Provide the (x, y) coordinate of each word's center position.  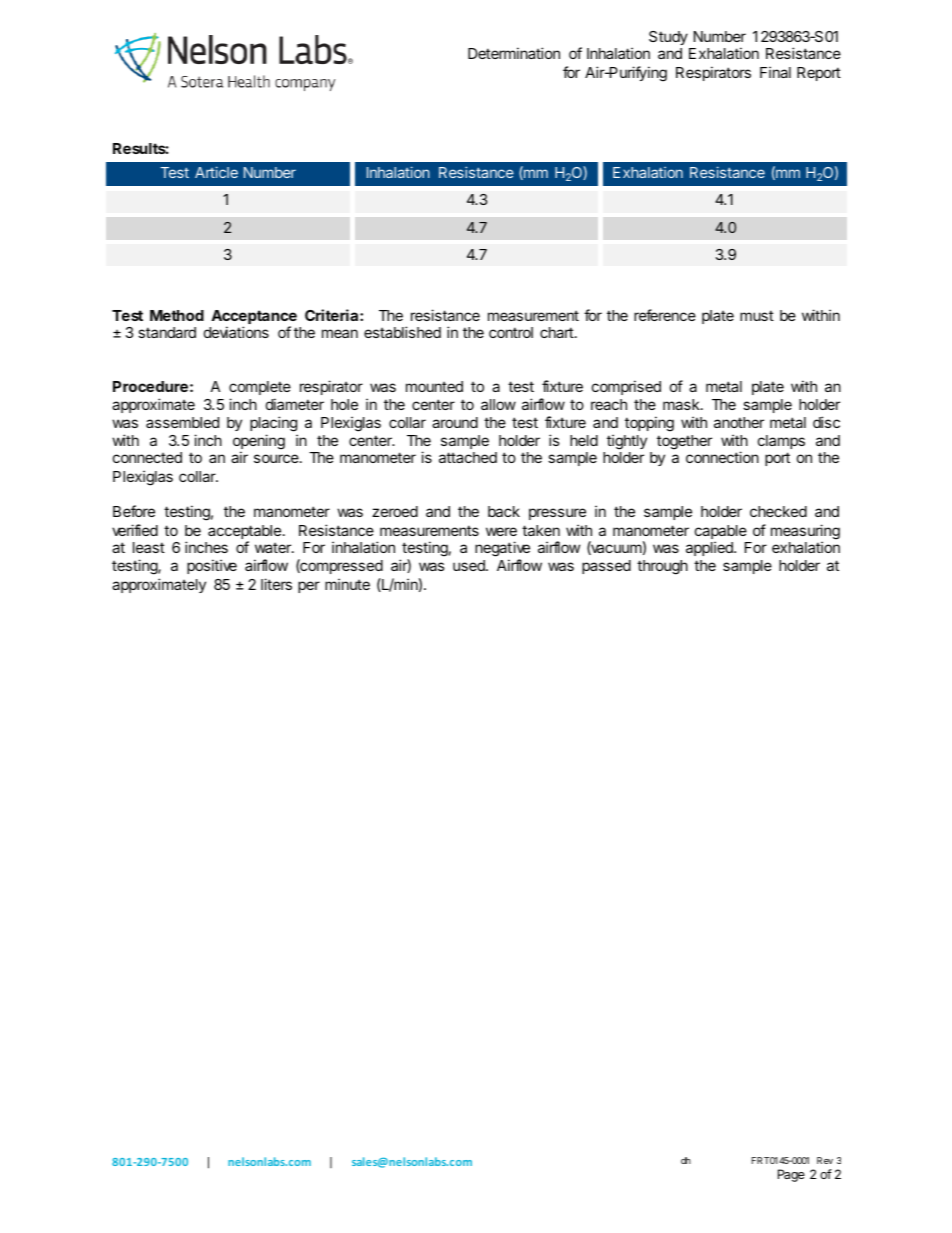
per (309, 587)
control (511, 332)
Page (791, 1175)
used (470, 565)
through (662, 567)
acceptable (244, 533)
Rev (825, 1160)
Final (775, 72)
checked (778, 511)
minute (347, 584)
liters (276, 584)
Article (216, 172)
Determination (514, 53)
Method (177, 315)
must (757, 315)
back (504, 511)
